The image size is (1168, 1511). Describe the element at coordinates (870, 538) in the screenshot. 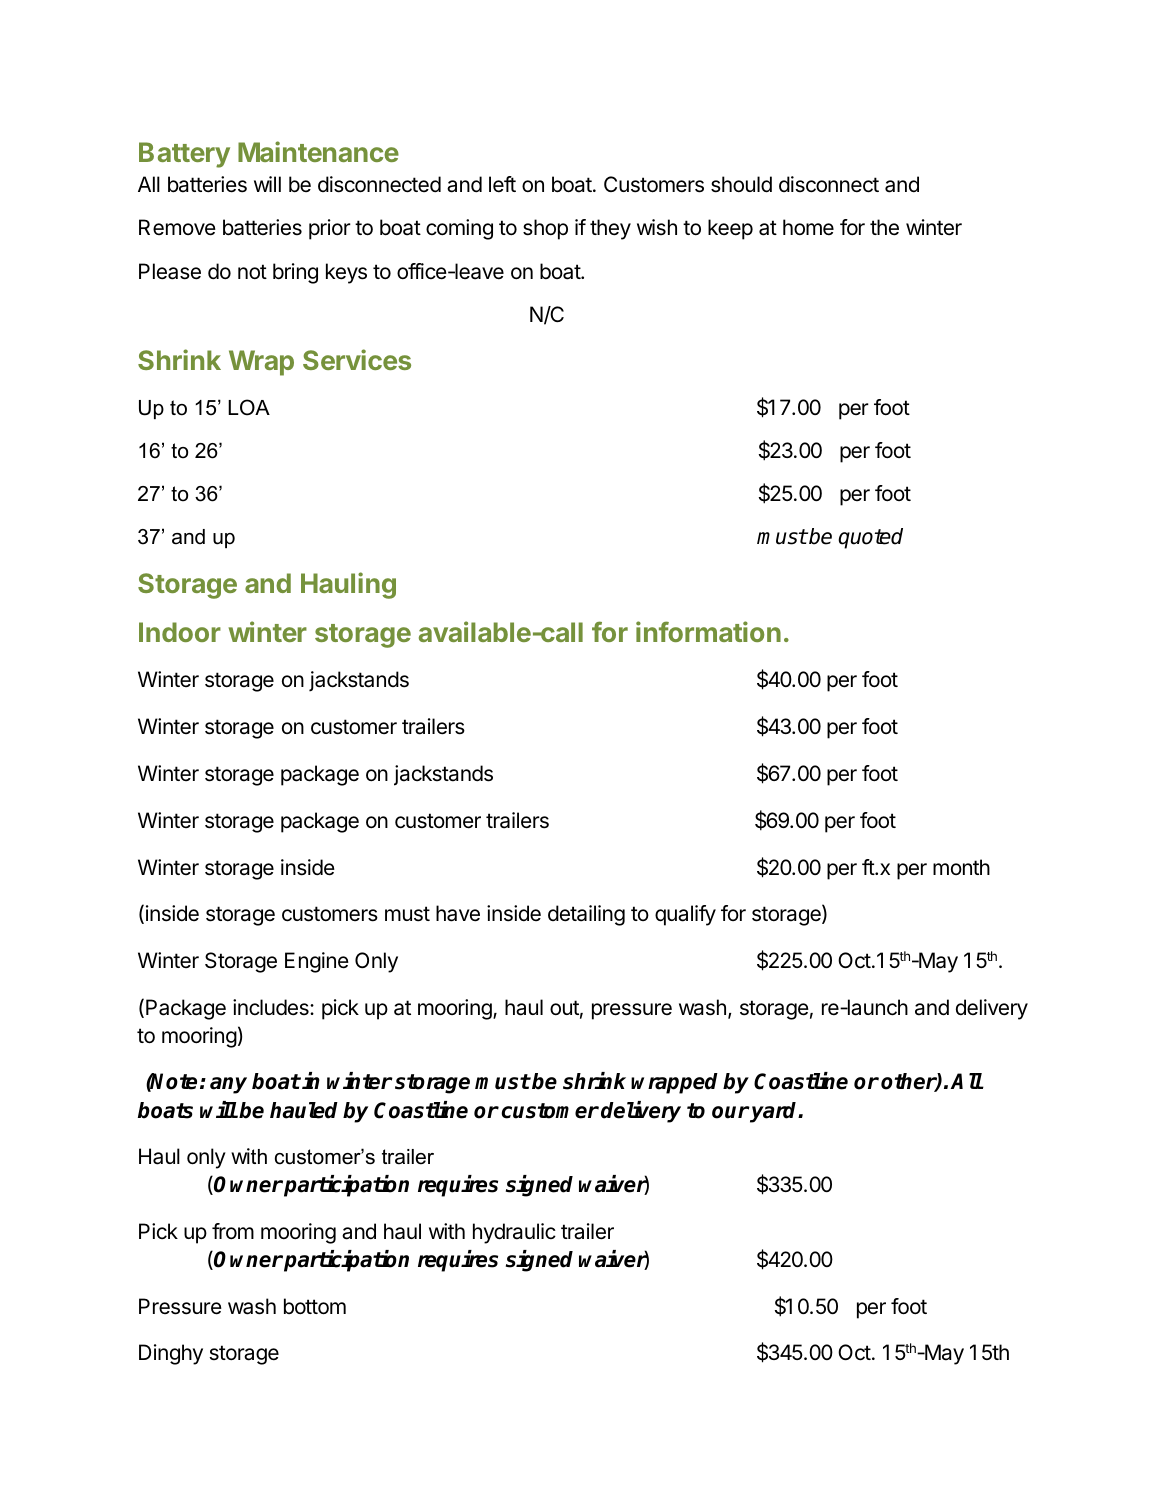

I see `quoted` at that location.
